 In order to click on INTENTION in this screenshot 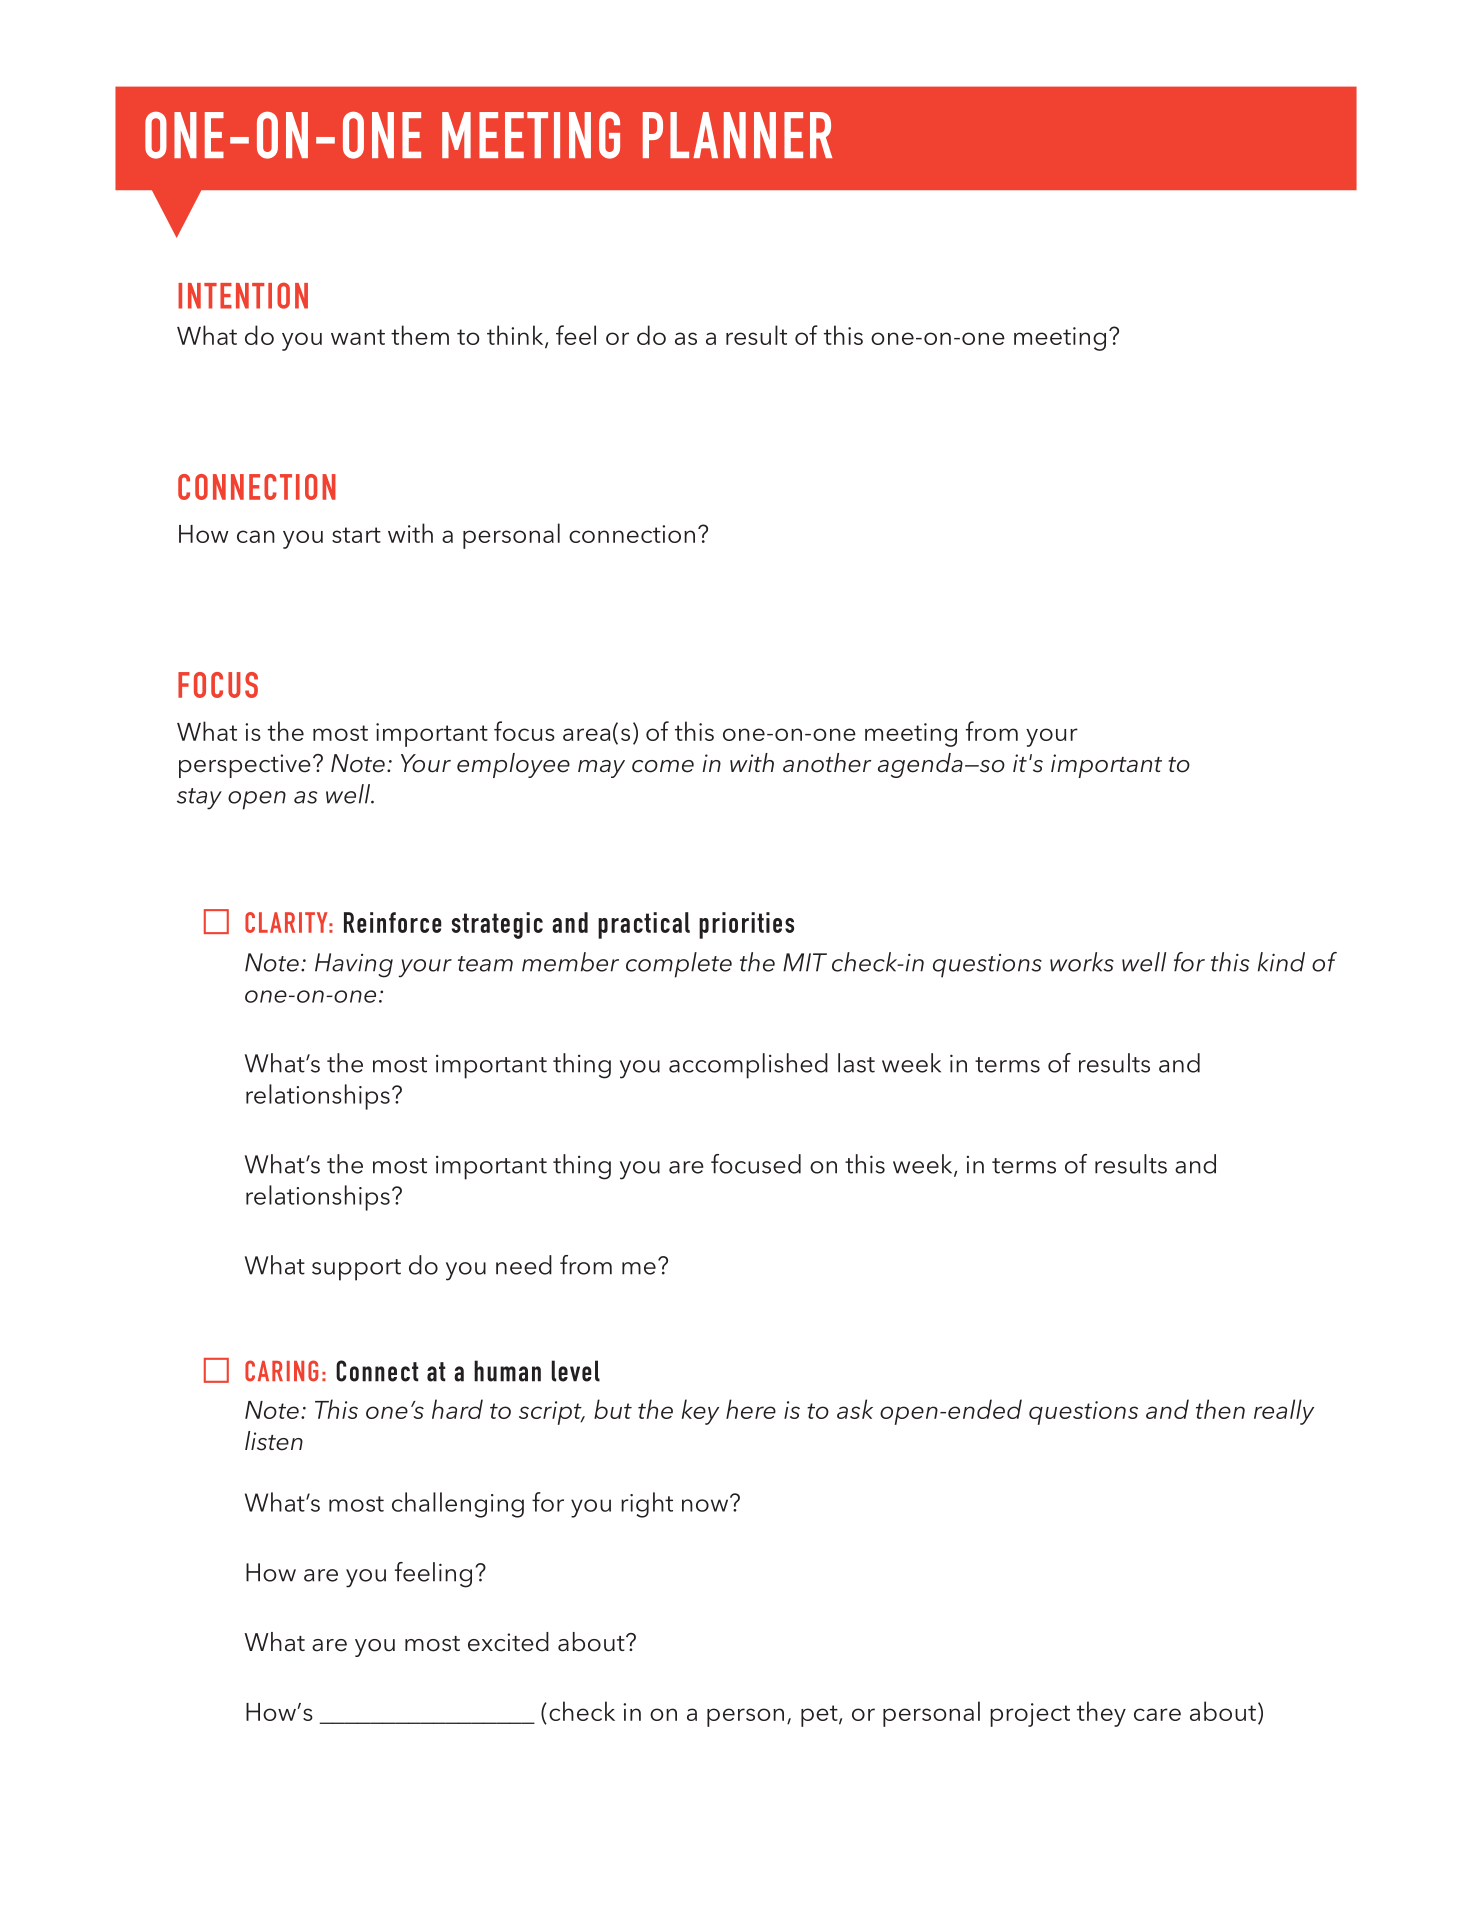, I will do `click(243, 295)`.
